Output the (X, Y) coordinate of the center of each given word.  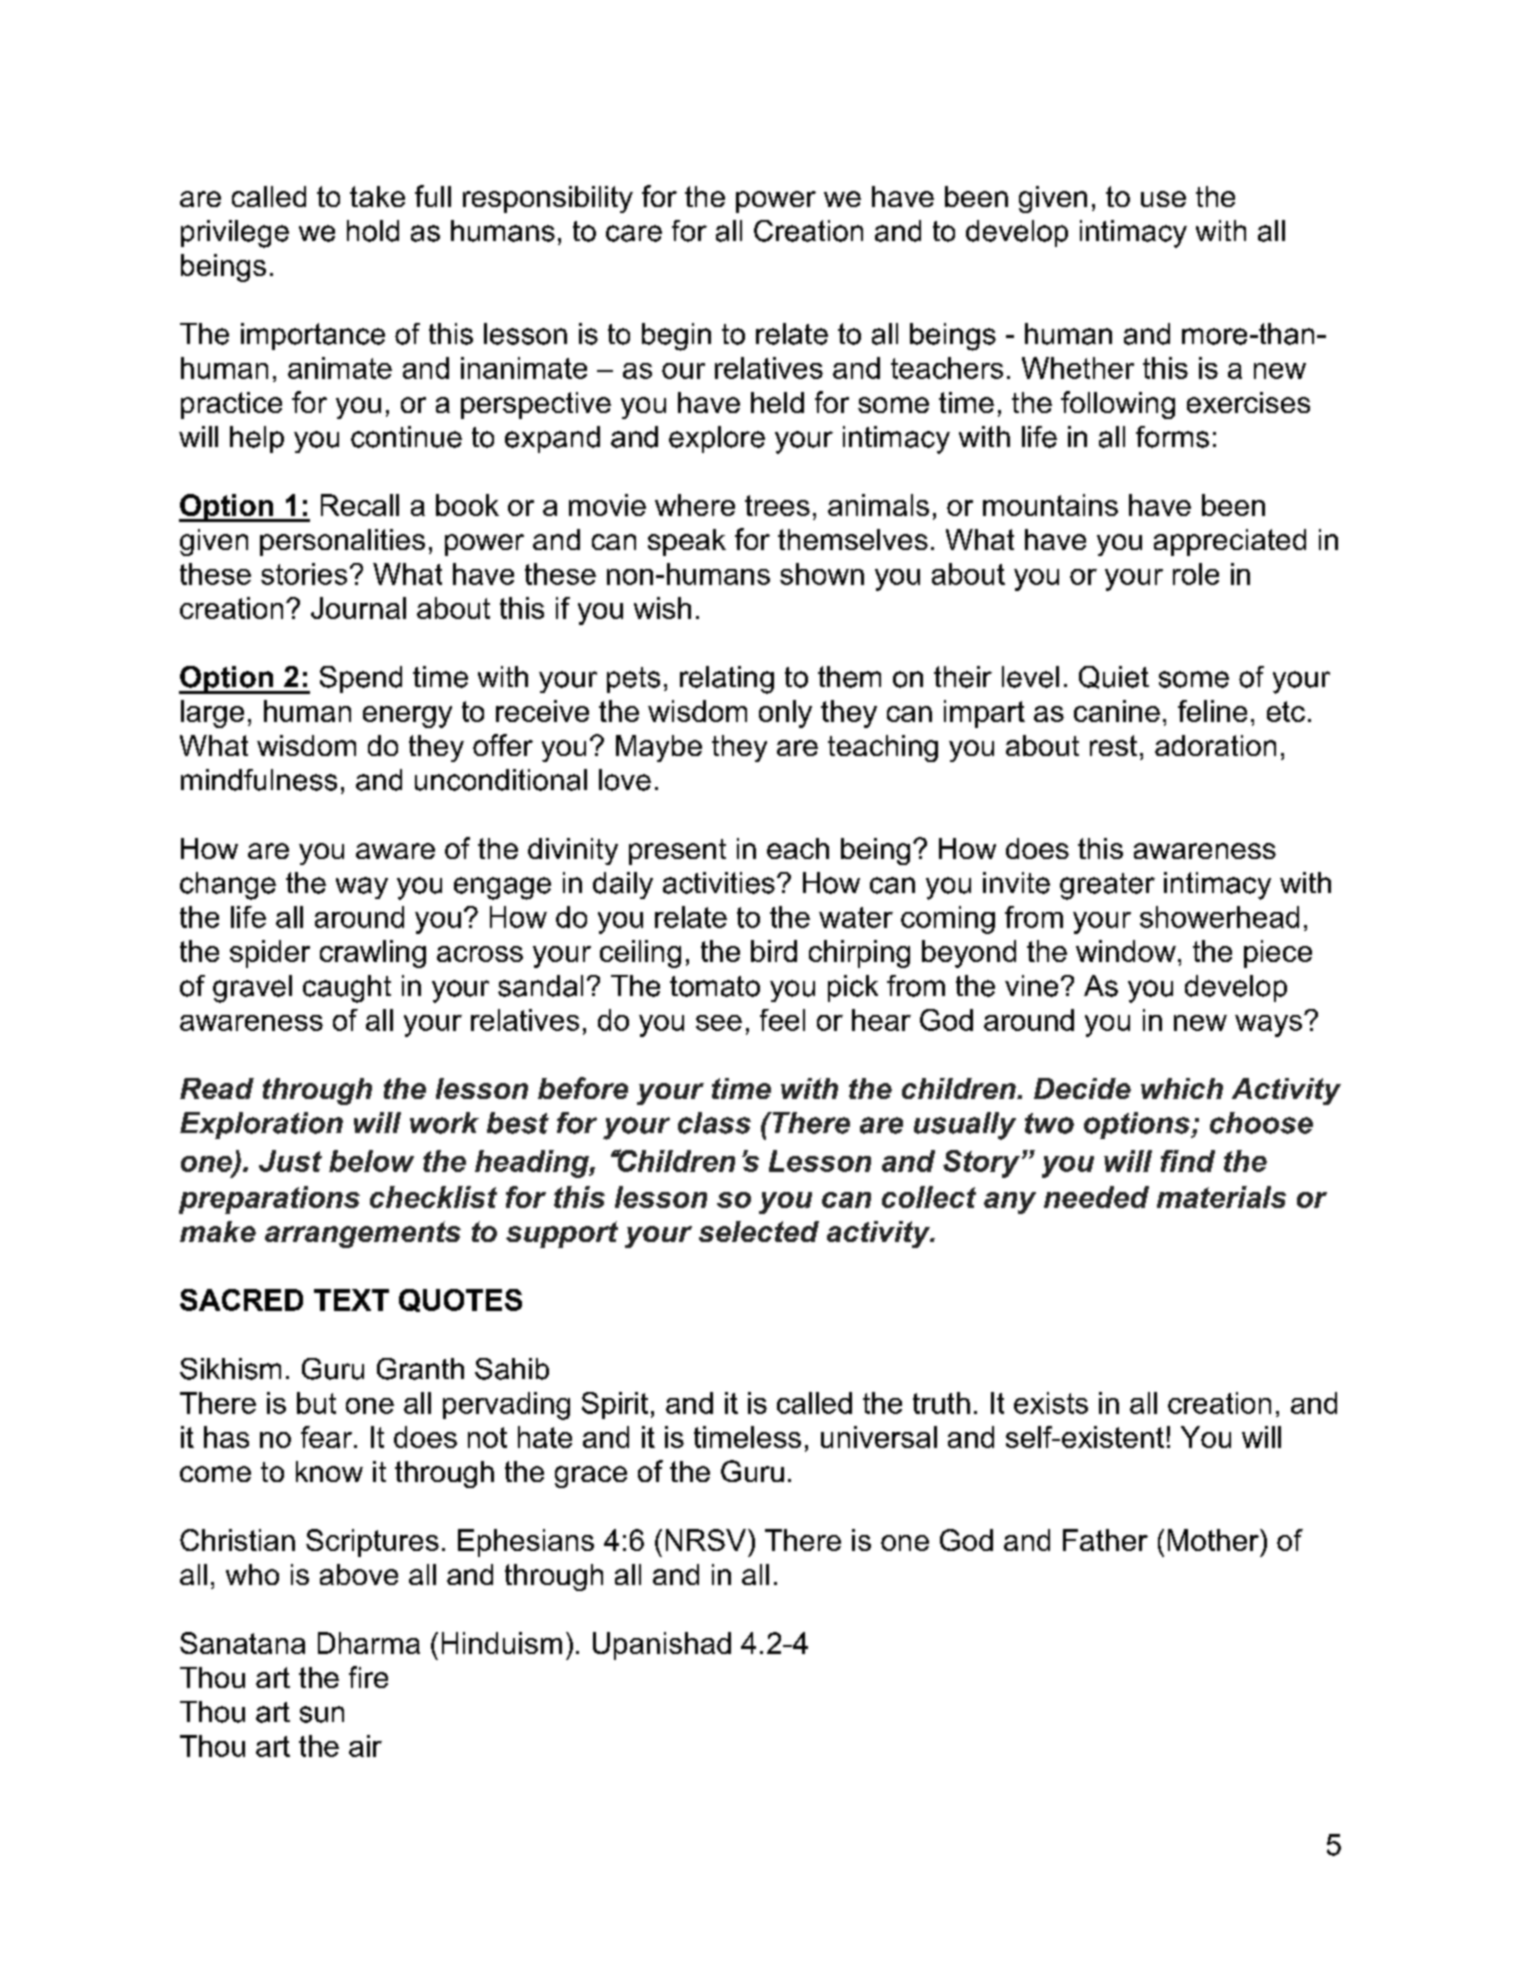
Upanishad (662, 1646)
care (634, 233)
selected (759, 1231)
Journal (358, 608)
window (1126, 951)
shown (822, 574)
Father (1105, 1540)
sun (322, 1714)
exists (1051, 1403)
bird (774, 951)
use (1163, 199)
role (1196, 574)
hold (373, 231)
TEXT (351, 1300)
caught (347, 989)
